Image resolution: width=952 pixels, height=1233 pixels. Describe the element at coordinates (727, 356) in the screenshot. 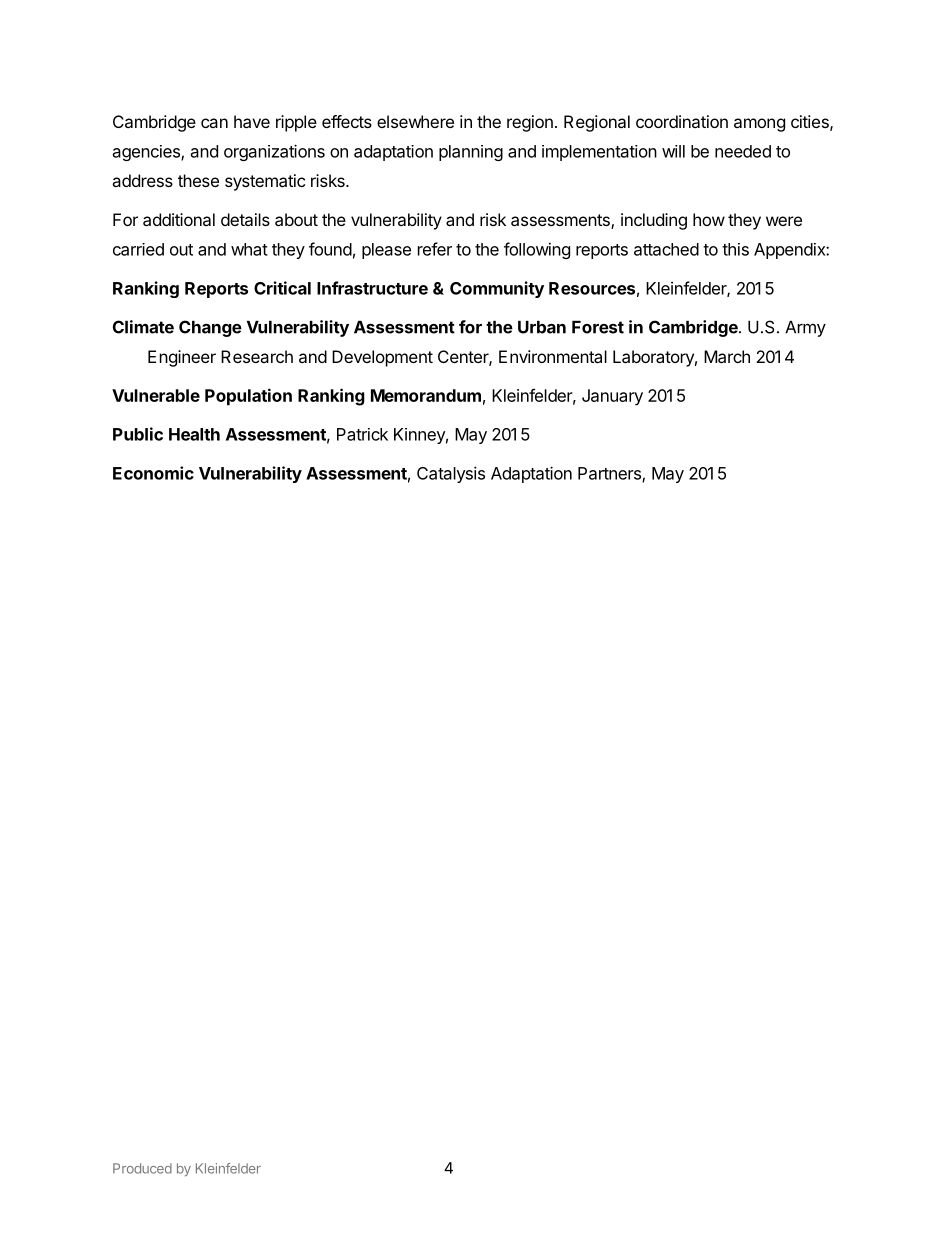

I see `March` at that location.
